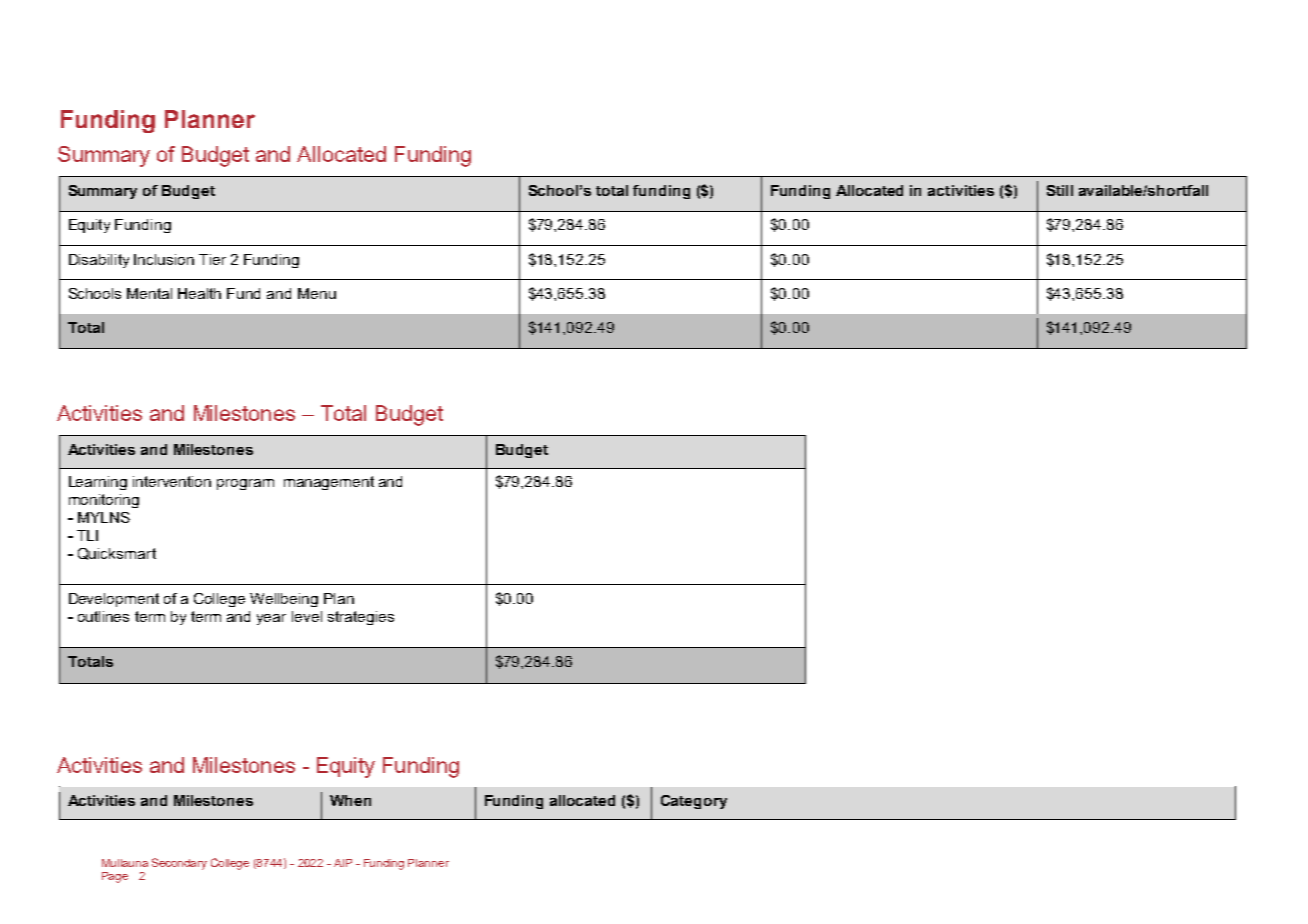  Describe the element at coordinates (350, 800) in the screenshot. I see `When` at that location.
